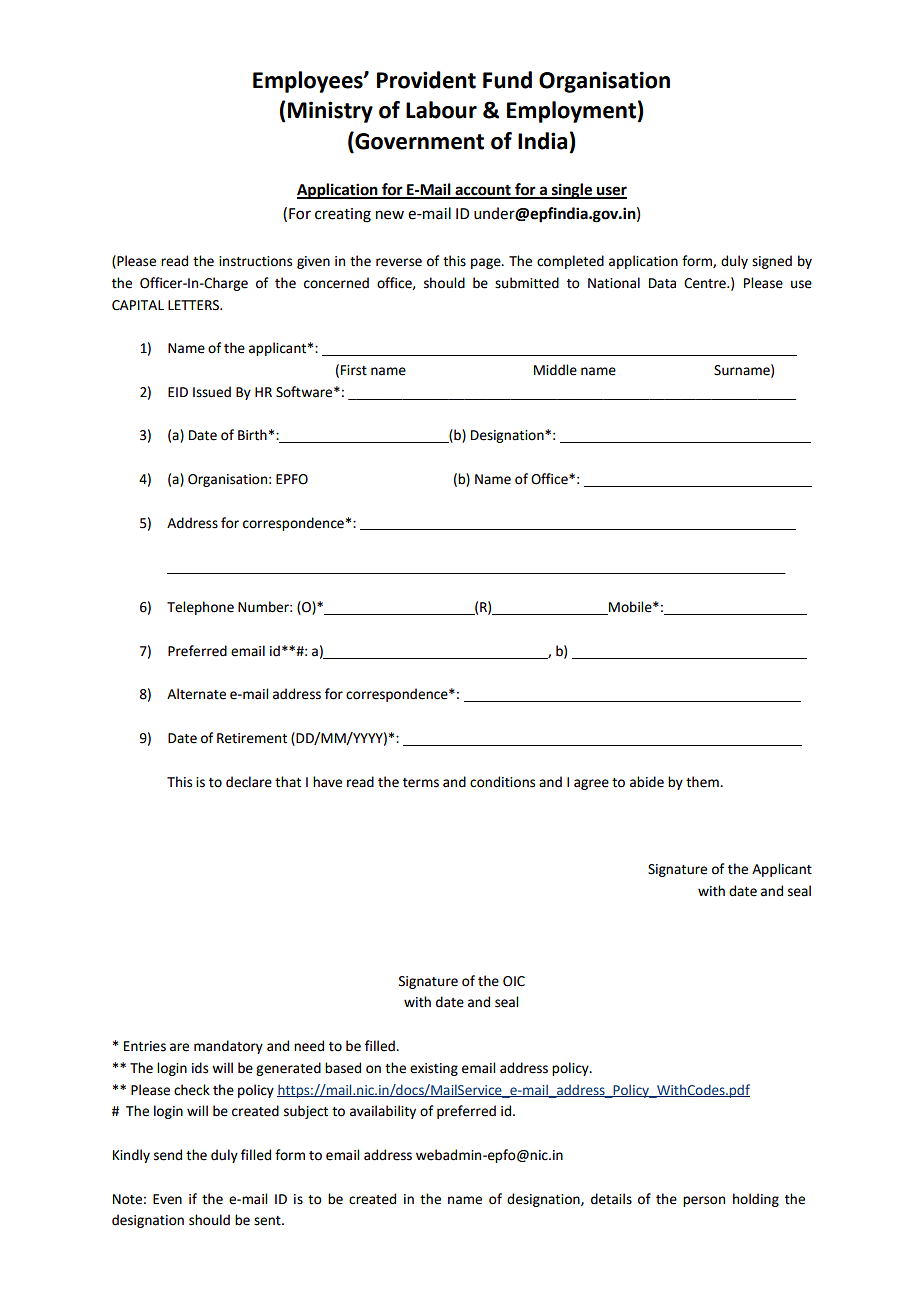 This screenshot has height=1307, width=924. What do you see at coordinates (167, 1199) in the screenshot?
I see `Even` at bounding box center [167, 1199].
